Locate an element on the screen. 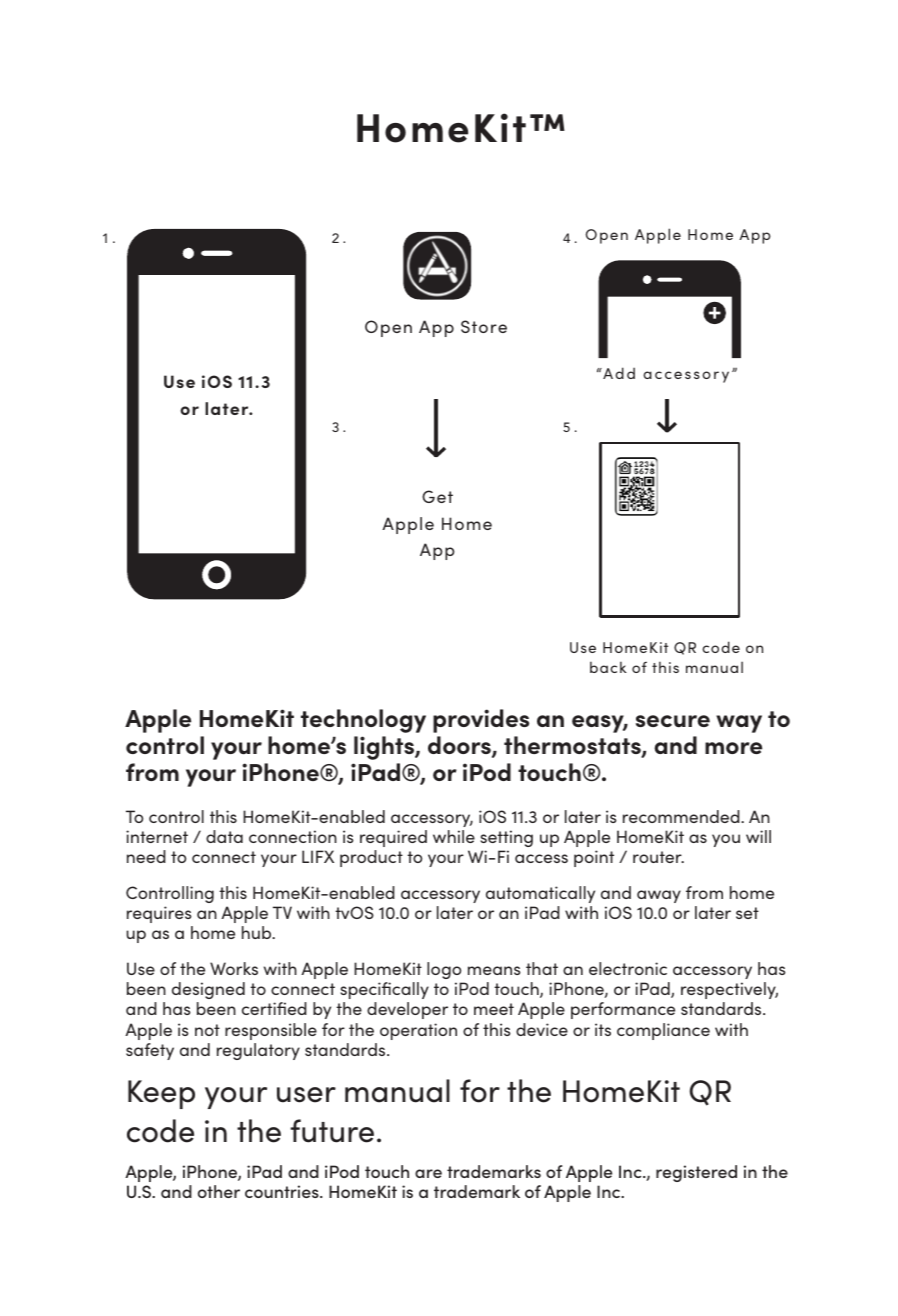 Image resolution: width=898 pixels, height=1316 pixels. hub is located at coordinates (258, 932).
